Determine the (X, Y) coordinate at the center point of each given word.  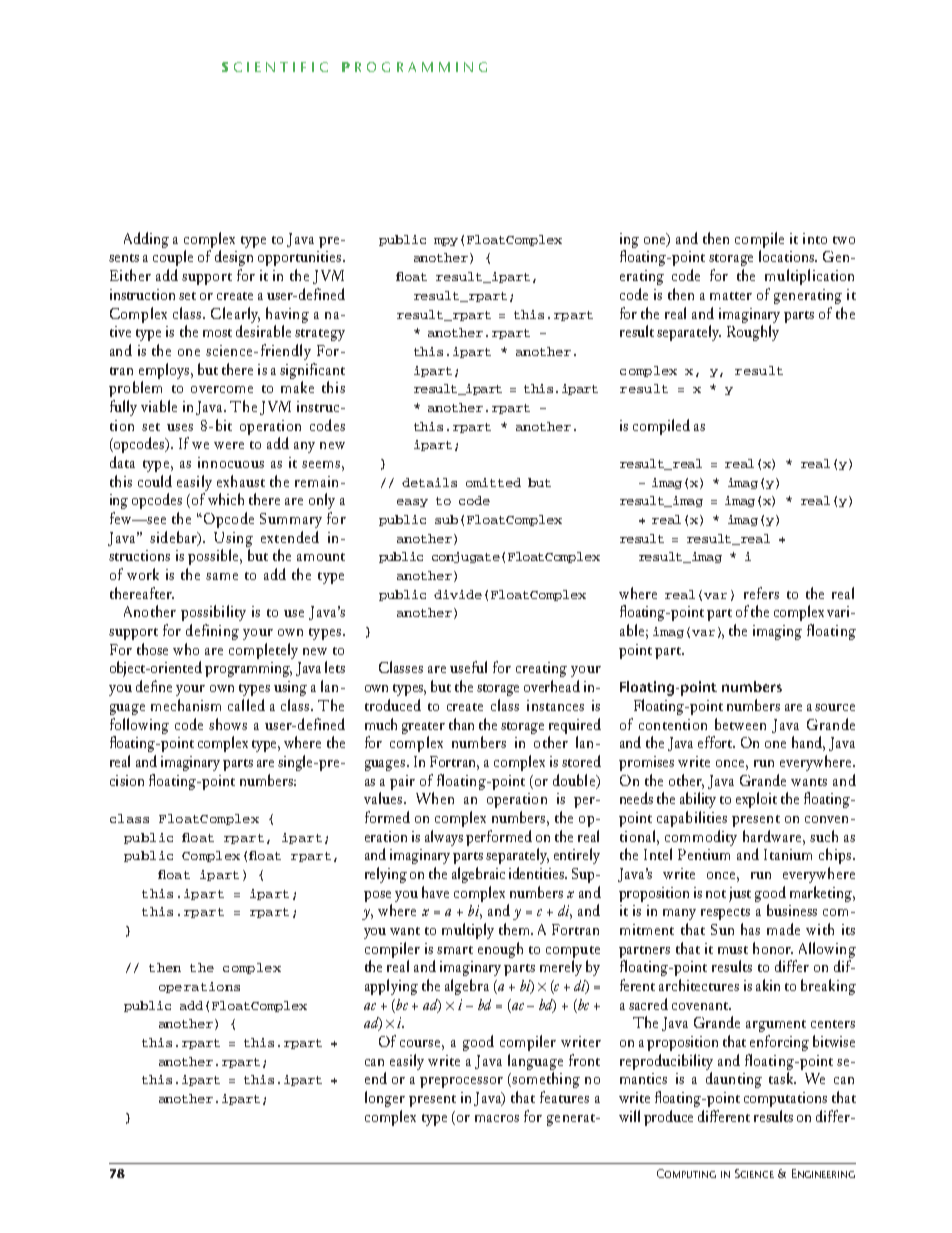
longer (385, 1099)
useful (468, 667)
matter (731, 296)
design (234, 258)
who (186, 649)
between (740, 724)
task (782, 1078)
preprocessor (461, 1082)
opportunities (299, 258)
